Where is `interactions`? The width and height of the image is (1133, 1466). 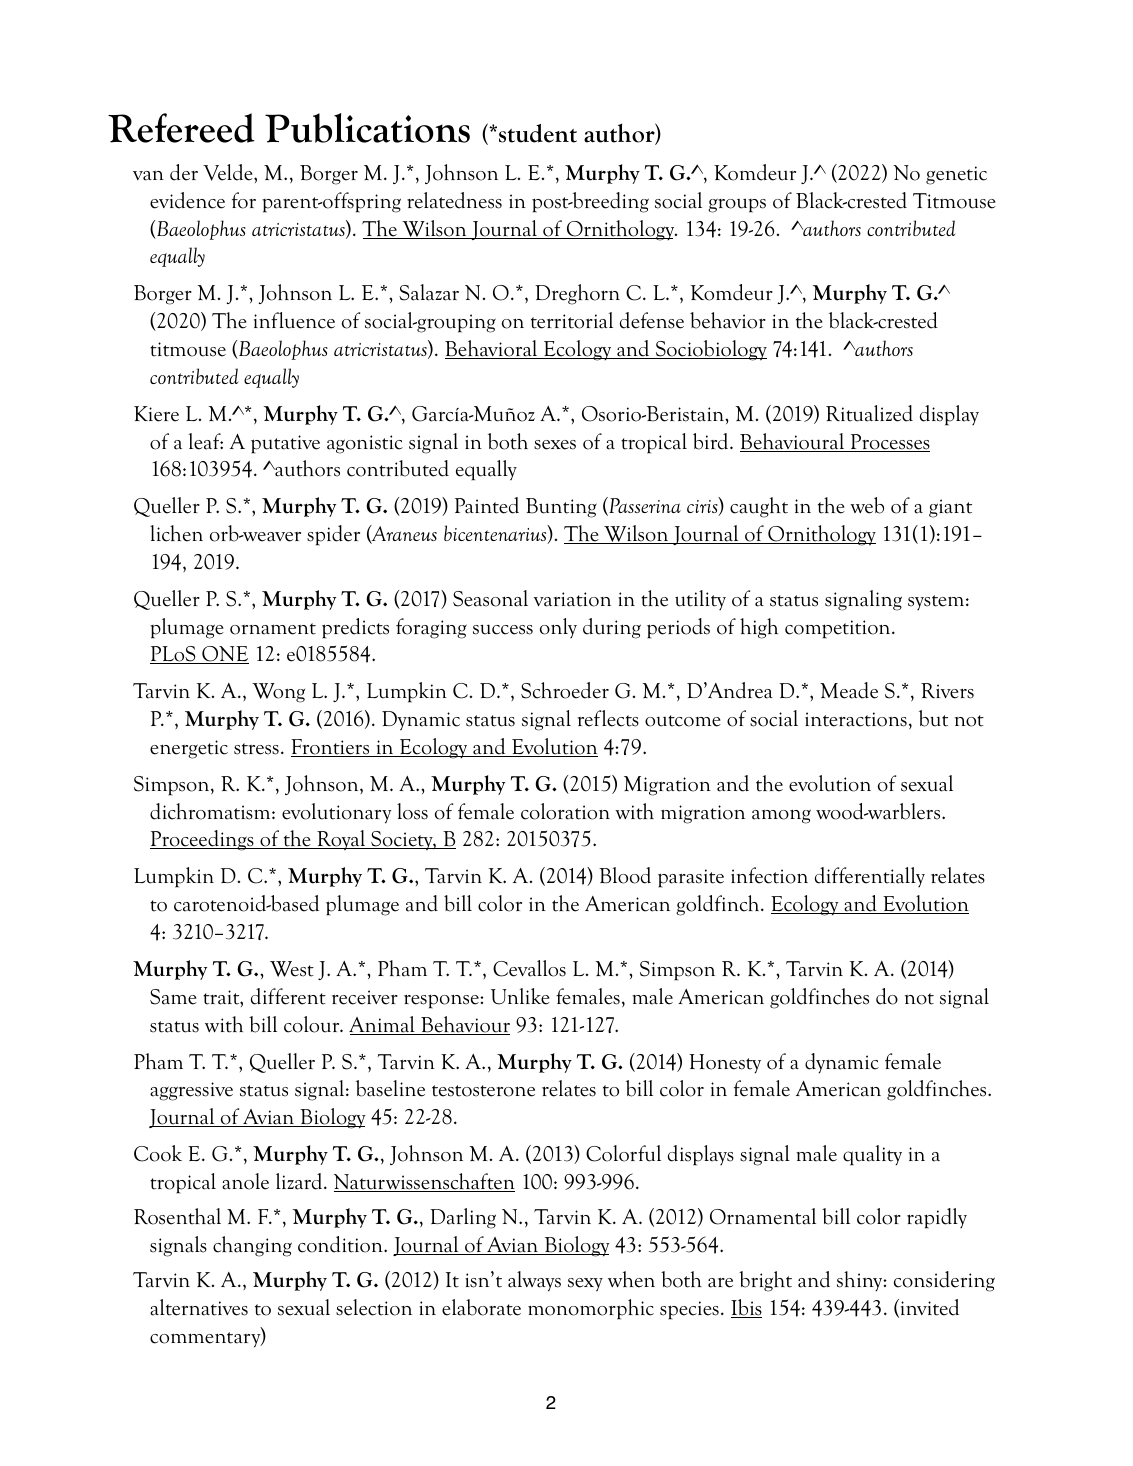
interactions is located at coordinates (856, 719).
